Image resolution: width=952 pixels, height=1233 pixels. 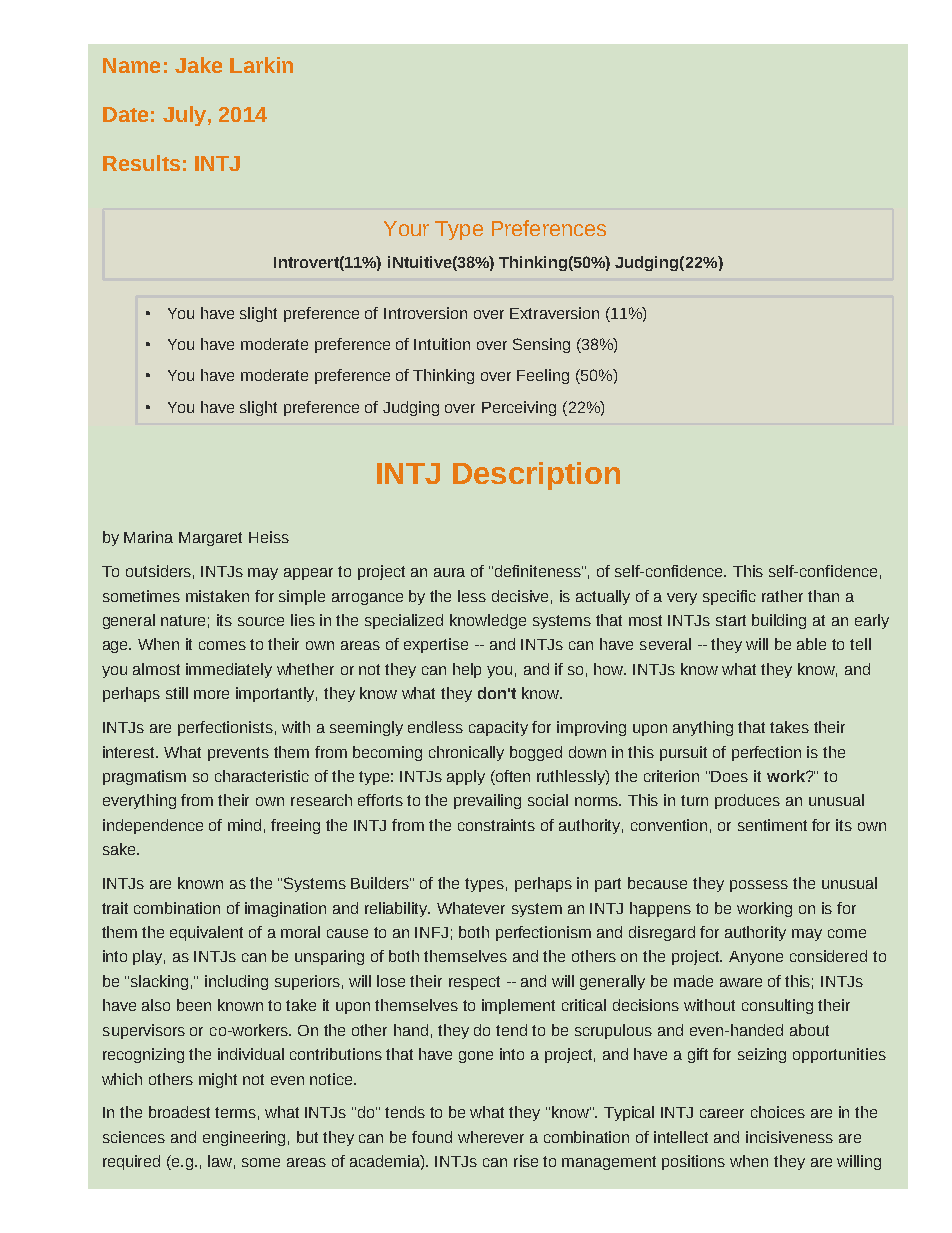 What do you see at coordinates (491, 1137) in the document?
I see `wherever` at bounding box center [491, 1137].
